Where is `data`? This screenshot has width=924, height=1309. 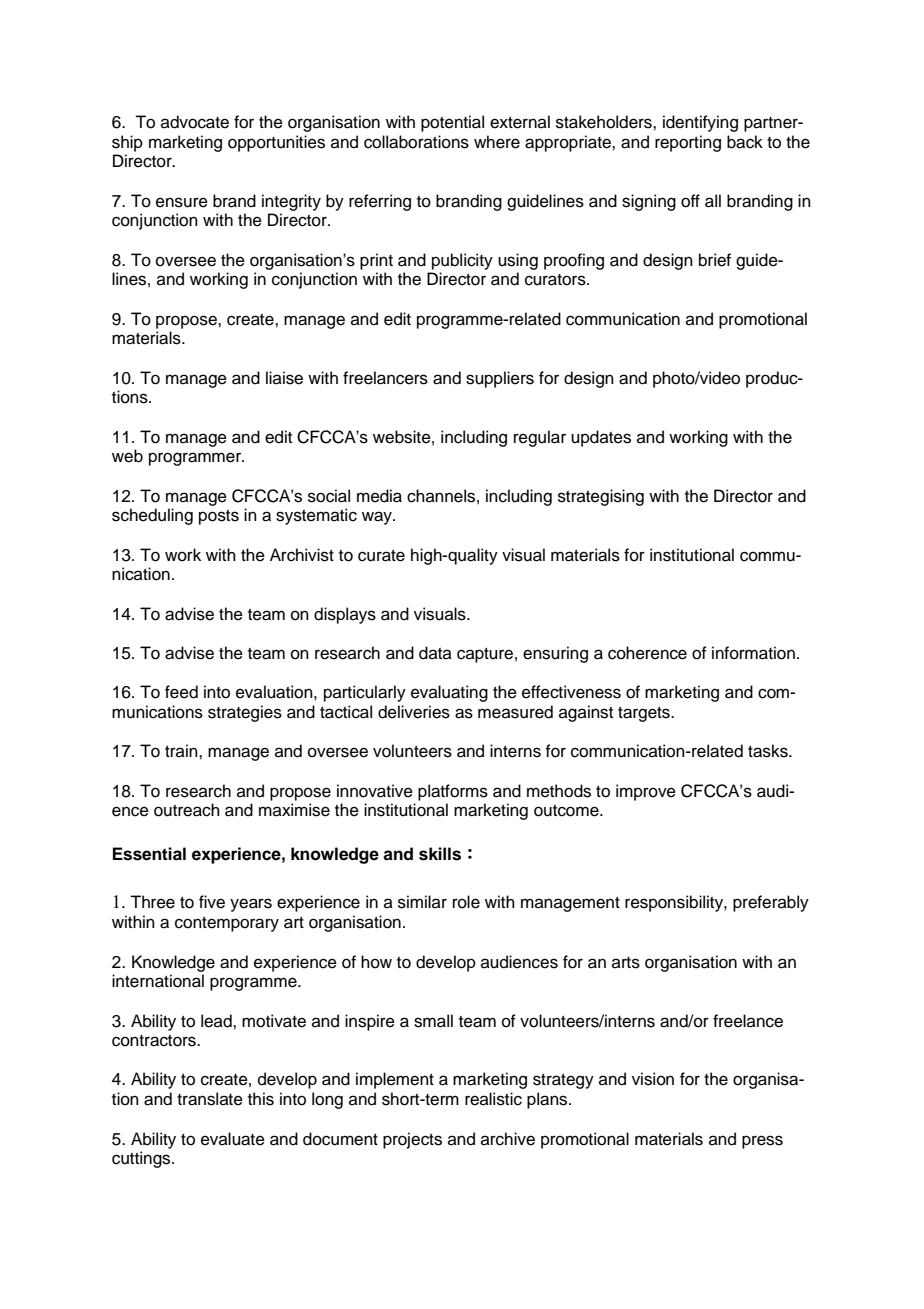 data is located at coordinates (435, 653).
